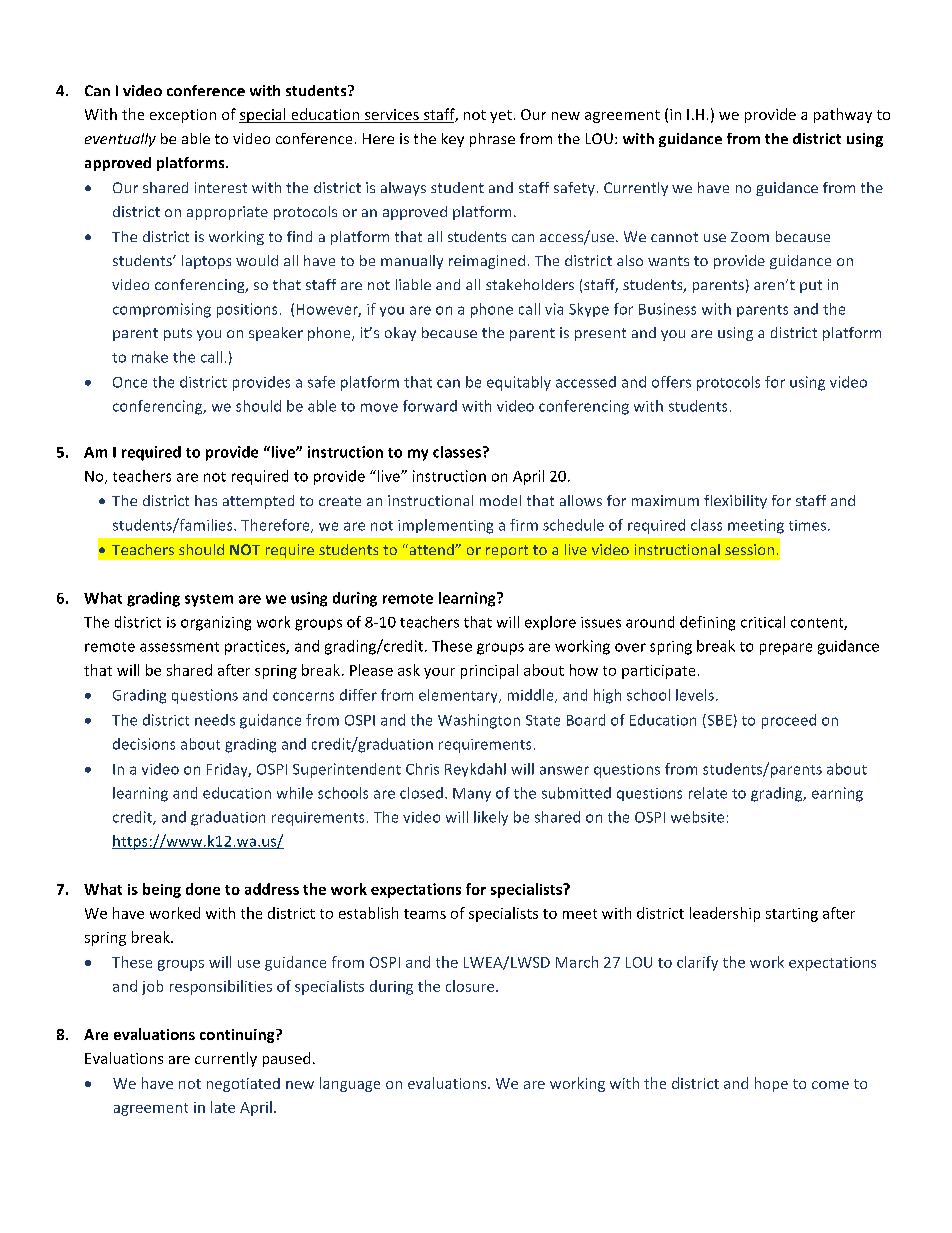 The width and height of the screenshot is (952, 1233). What do you see at coordinates (554, 309) in the screenshot?
I see `via` at bounding box center [554, 309].
